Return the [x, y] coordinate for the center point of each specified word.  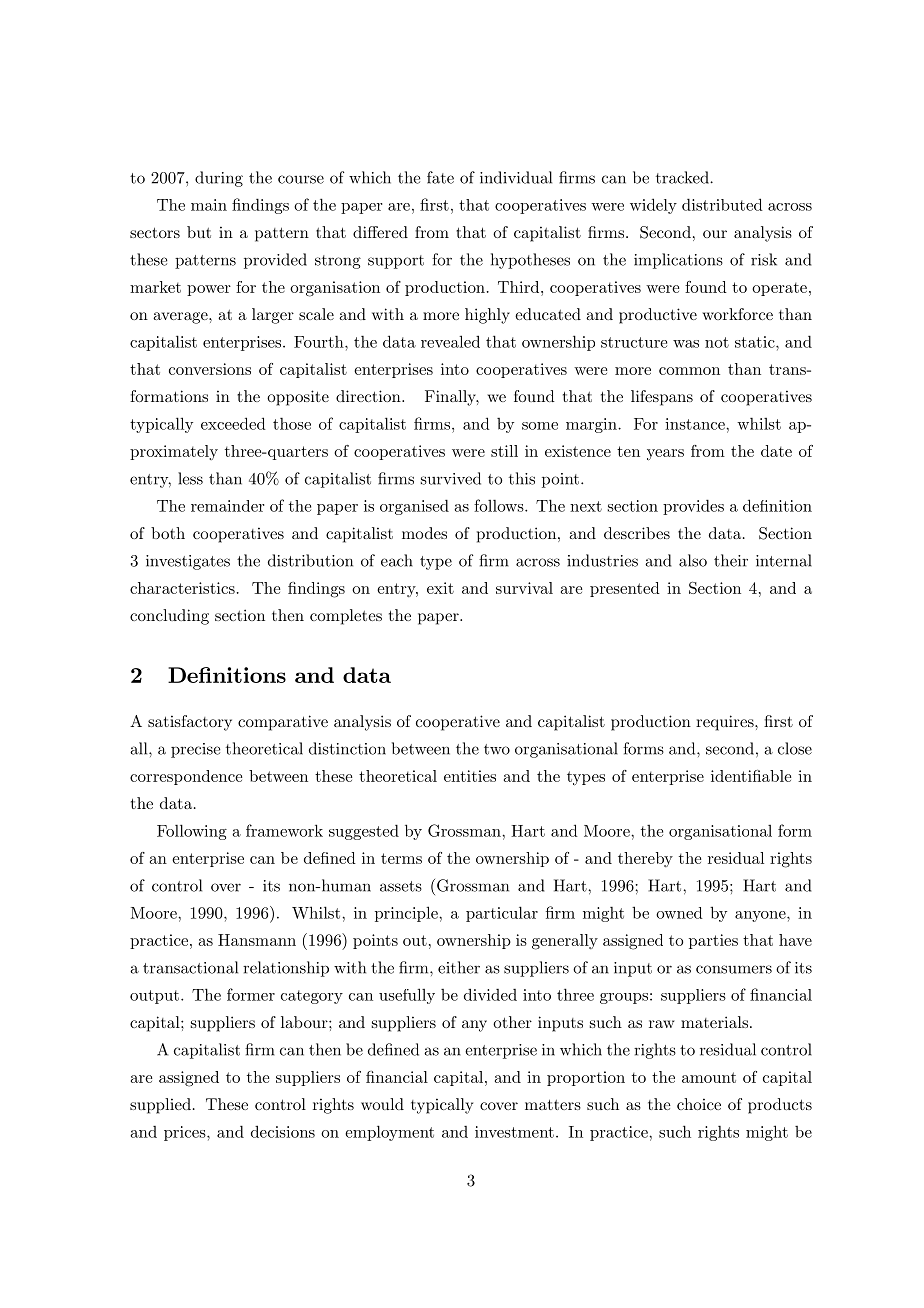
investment [514, 1132]
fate [440, 177]
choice [699, 1104]
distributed [722, 204]
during [219, 179]
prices [186, 1133]
